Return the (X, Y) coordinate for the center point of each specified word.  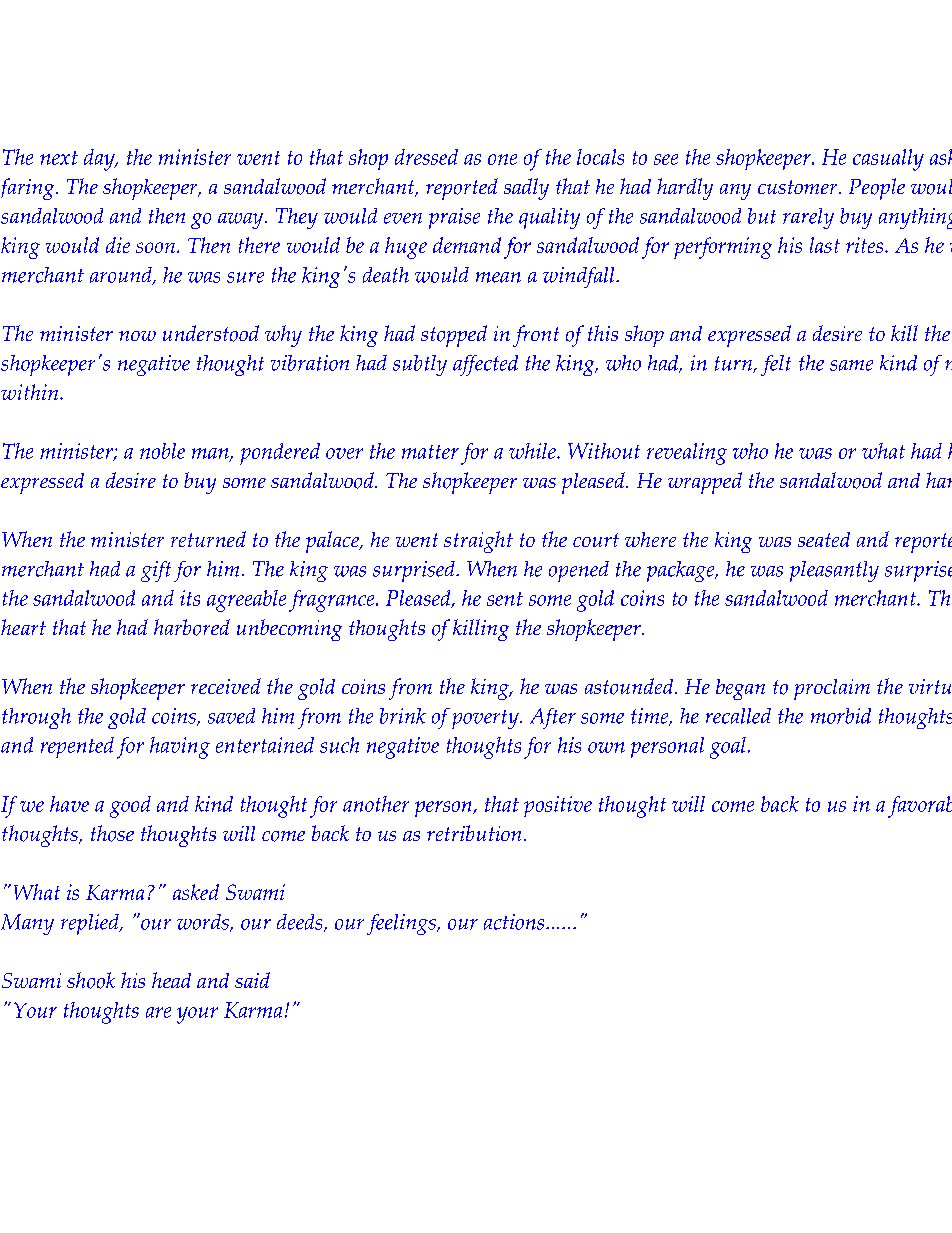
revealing (687, 454)
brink (403, 716)
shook (91, 980)
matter (430, 452)
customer (799, 187)
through (36, 718)
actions (515, 922)
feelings (402, 924)
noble (162, 451)
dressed (426, 157)
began (740, 689)
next (59, 158)
